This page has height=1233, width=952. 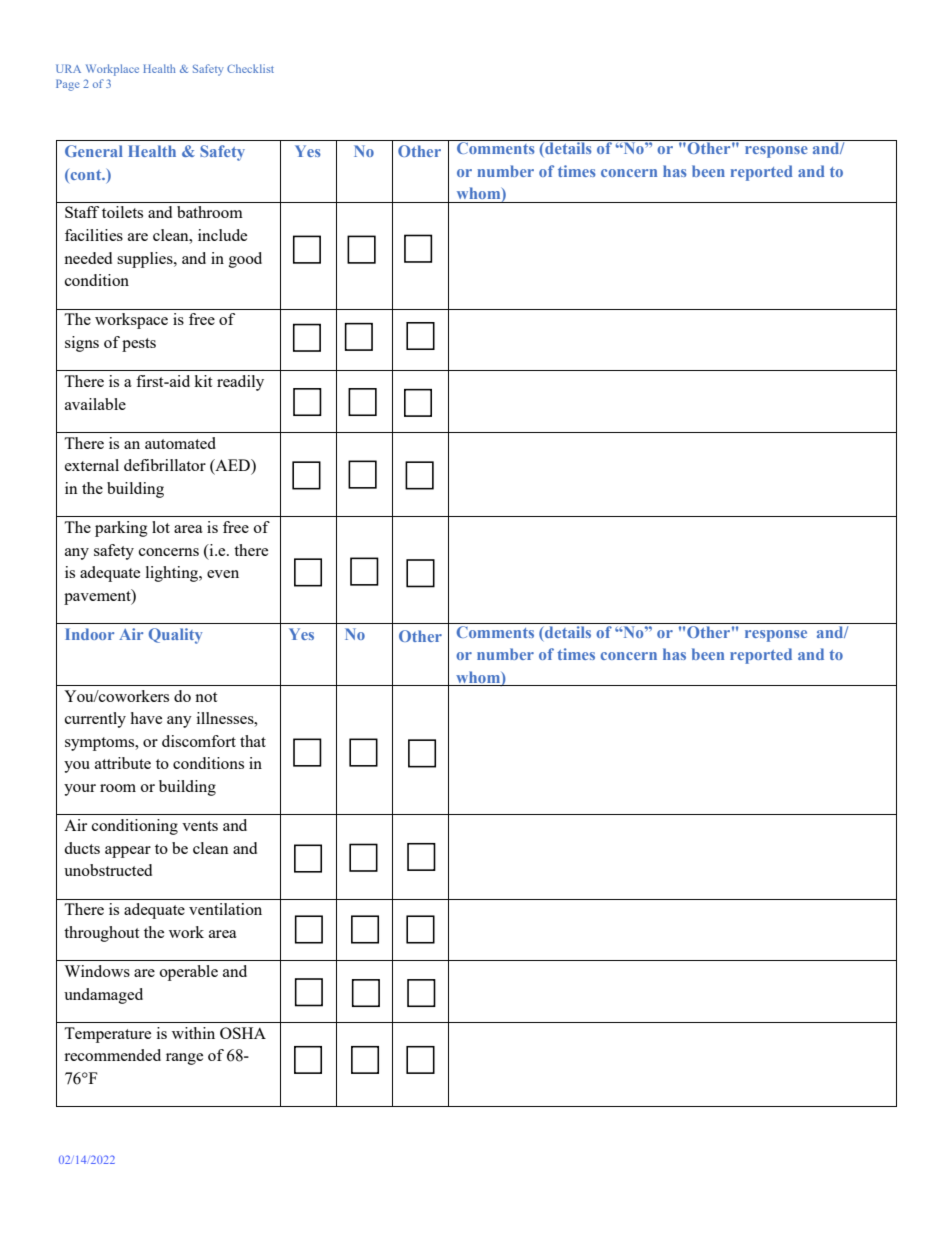 I want to click on even, so click(x=223, y=574).
